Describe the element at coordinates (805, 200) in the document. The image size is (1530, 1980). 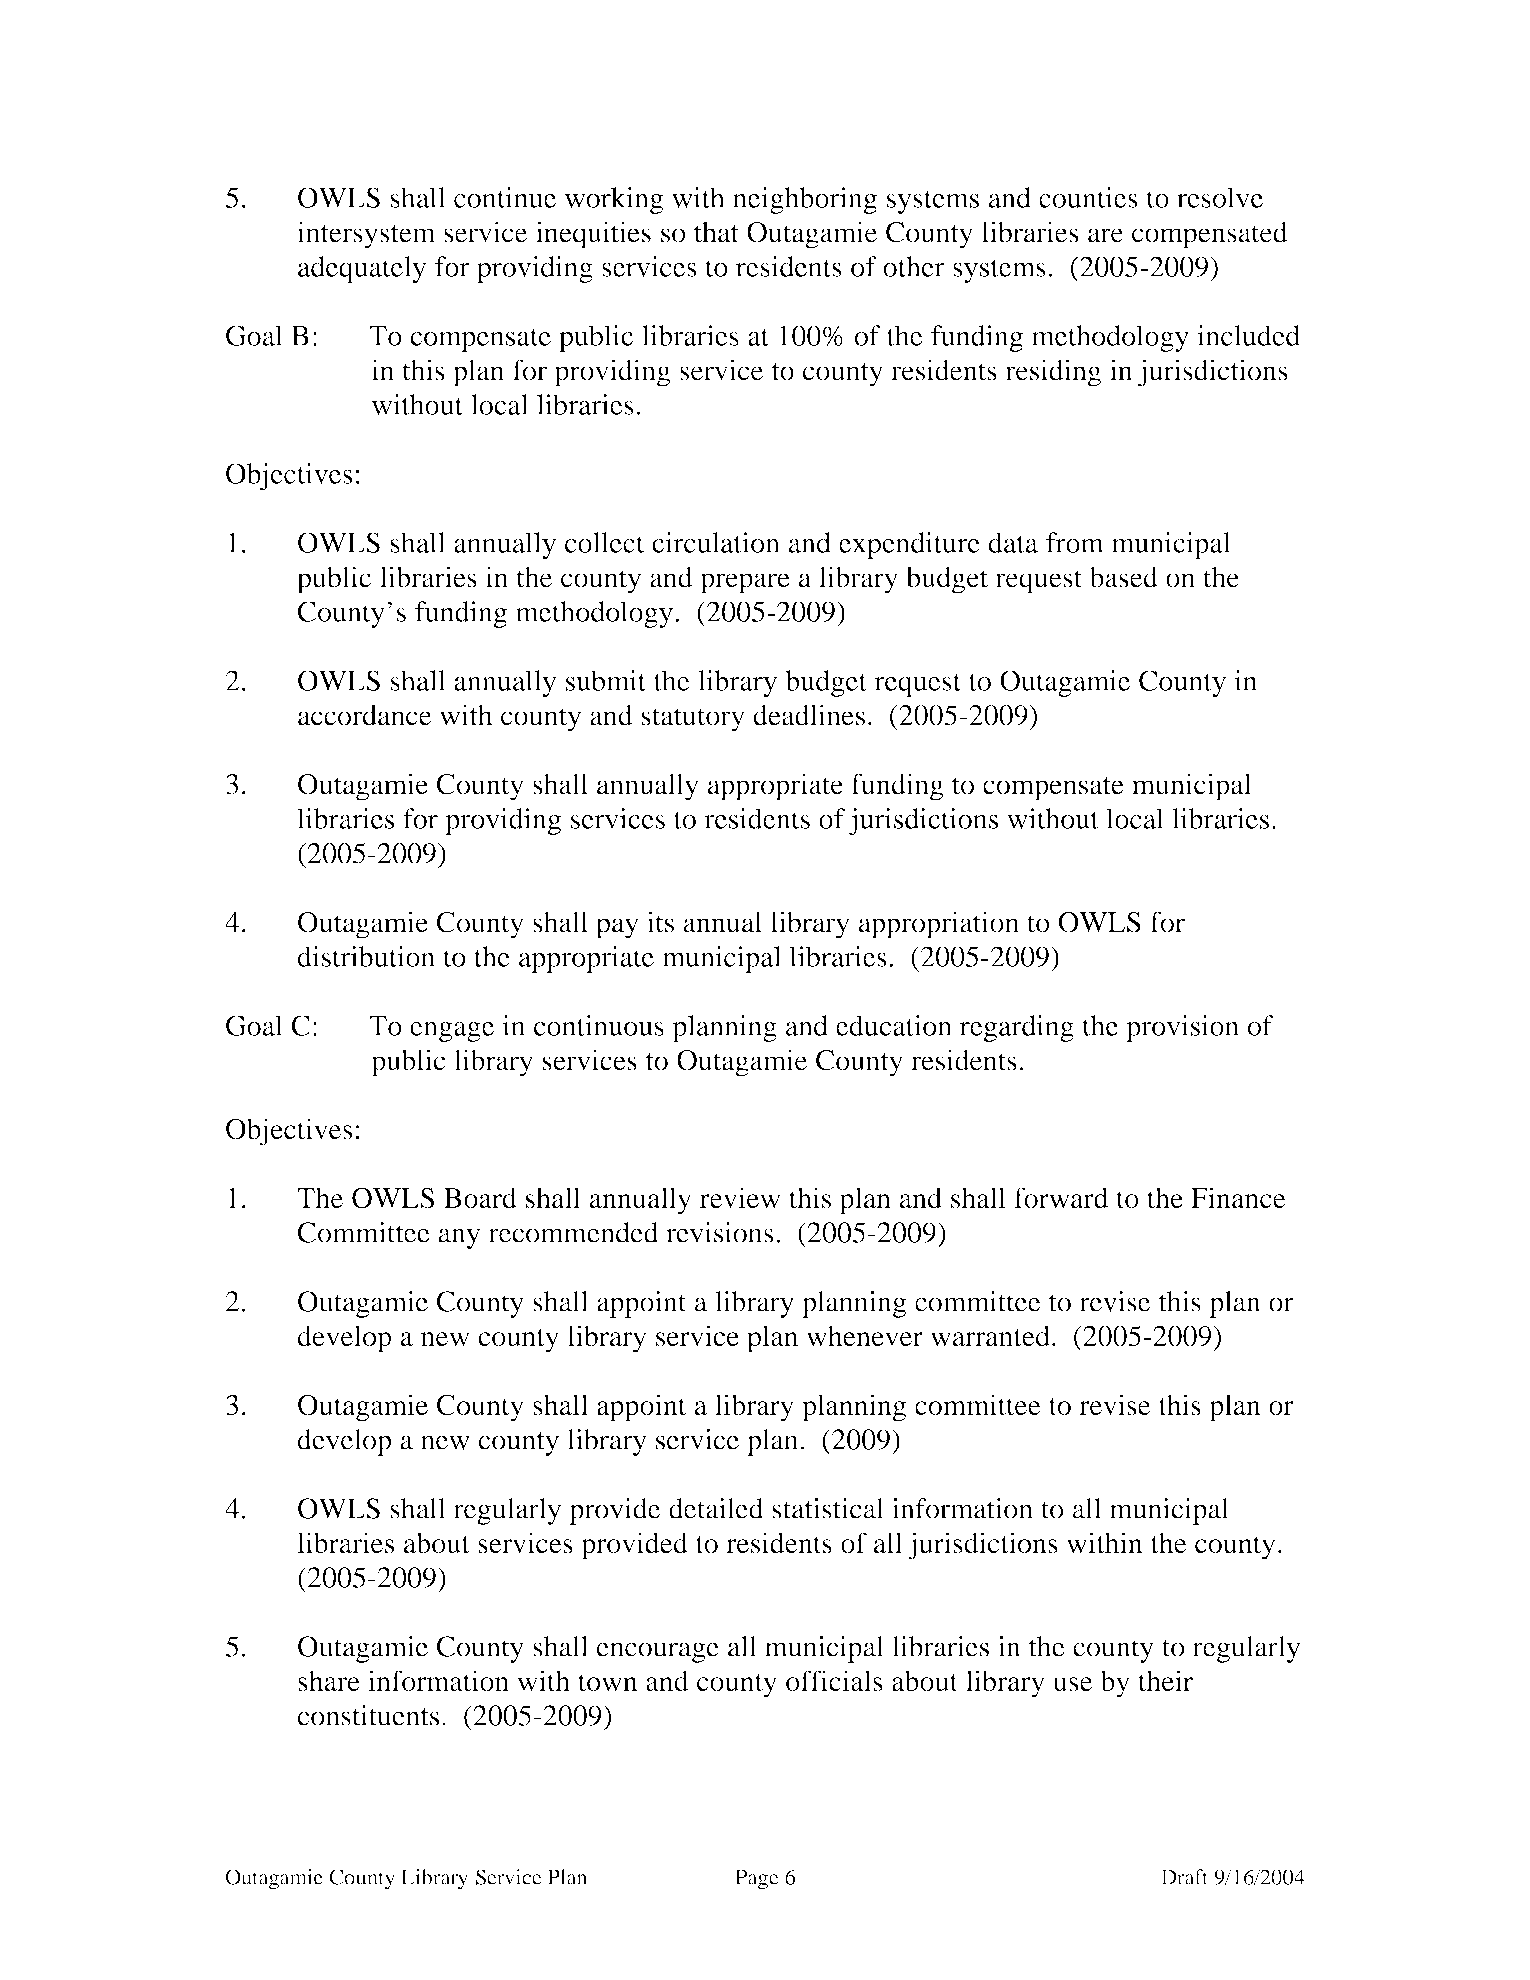
I see `neighboring` at that location.
